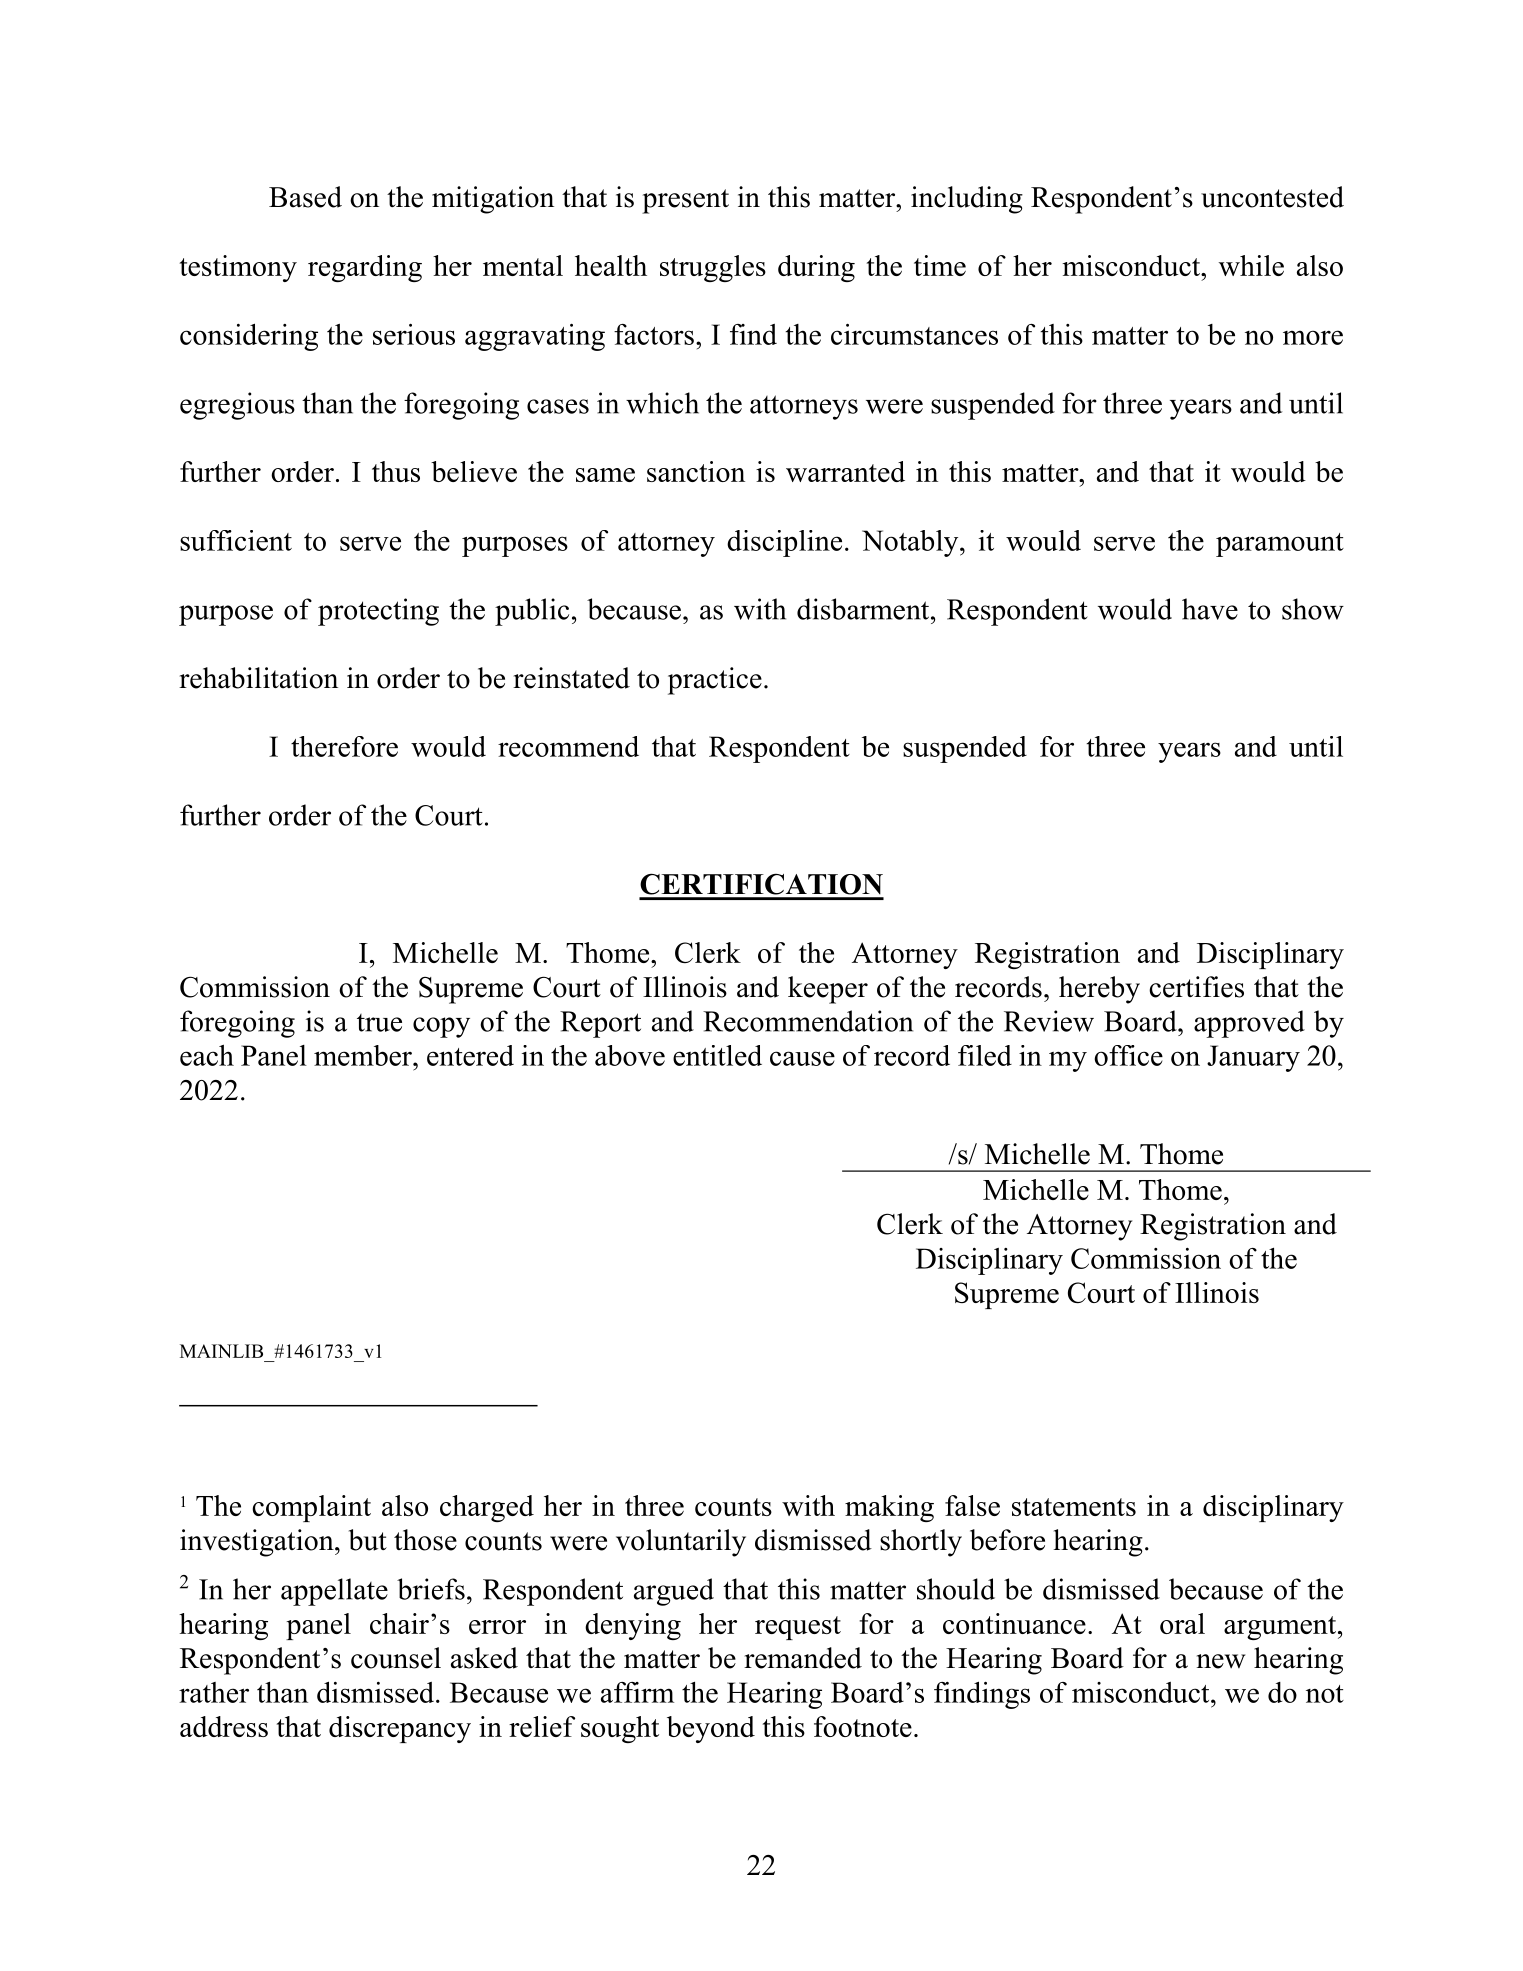 The height and width of the document is (1971, 1523). I want to click on regarding, so click(365, 268).
